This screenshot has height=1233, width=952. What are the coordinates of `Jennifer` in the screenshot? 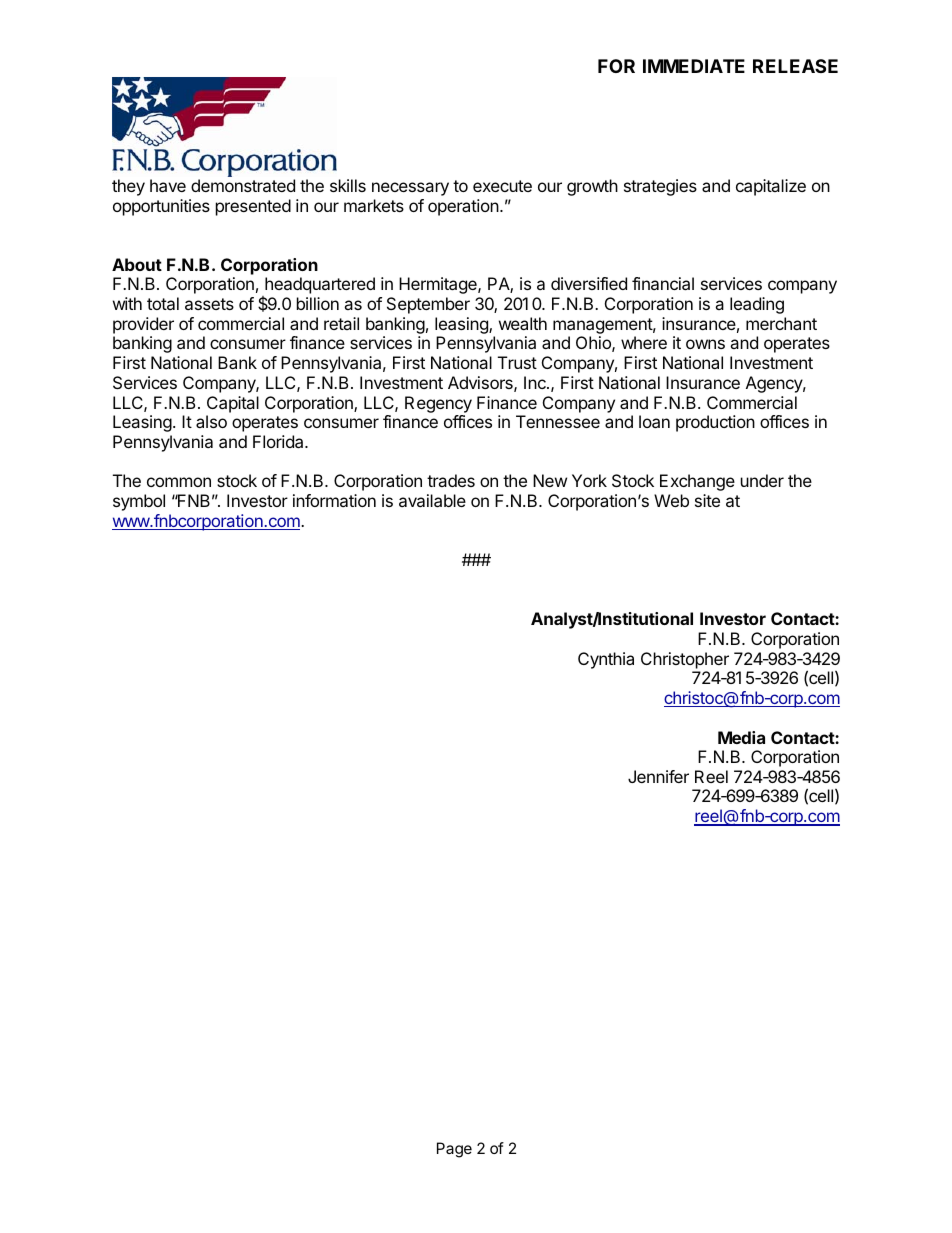 It's located at (658, 776).
